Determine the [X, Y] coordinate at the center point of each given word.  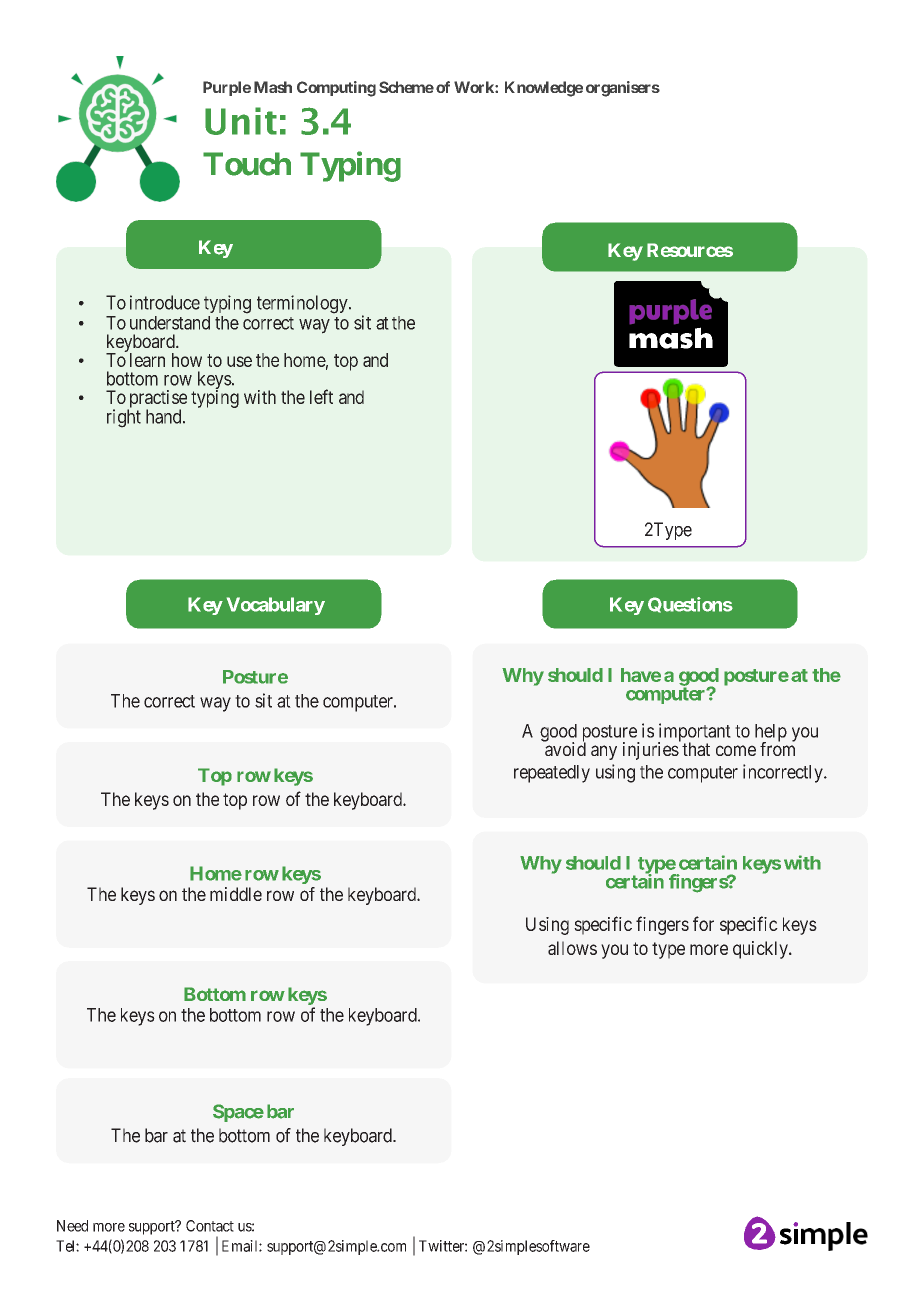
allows [572, 948]
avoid [564, 748]
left [321, 396]
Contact [210, 1226]
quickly [761, 950]
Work [475, 87]
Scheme [406, 87]
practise [157, 400]
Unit [241, 121]
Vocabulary [276, 606]
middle [236, 894]
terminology [303, 304]
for [703, 923]
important [694, 733]
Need [72, 1226]
